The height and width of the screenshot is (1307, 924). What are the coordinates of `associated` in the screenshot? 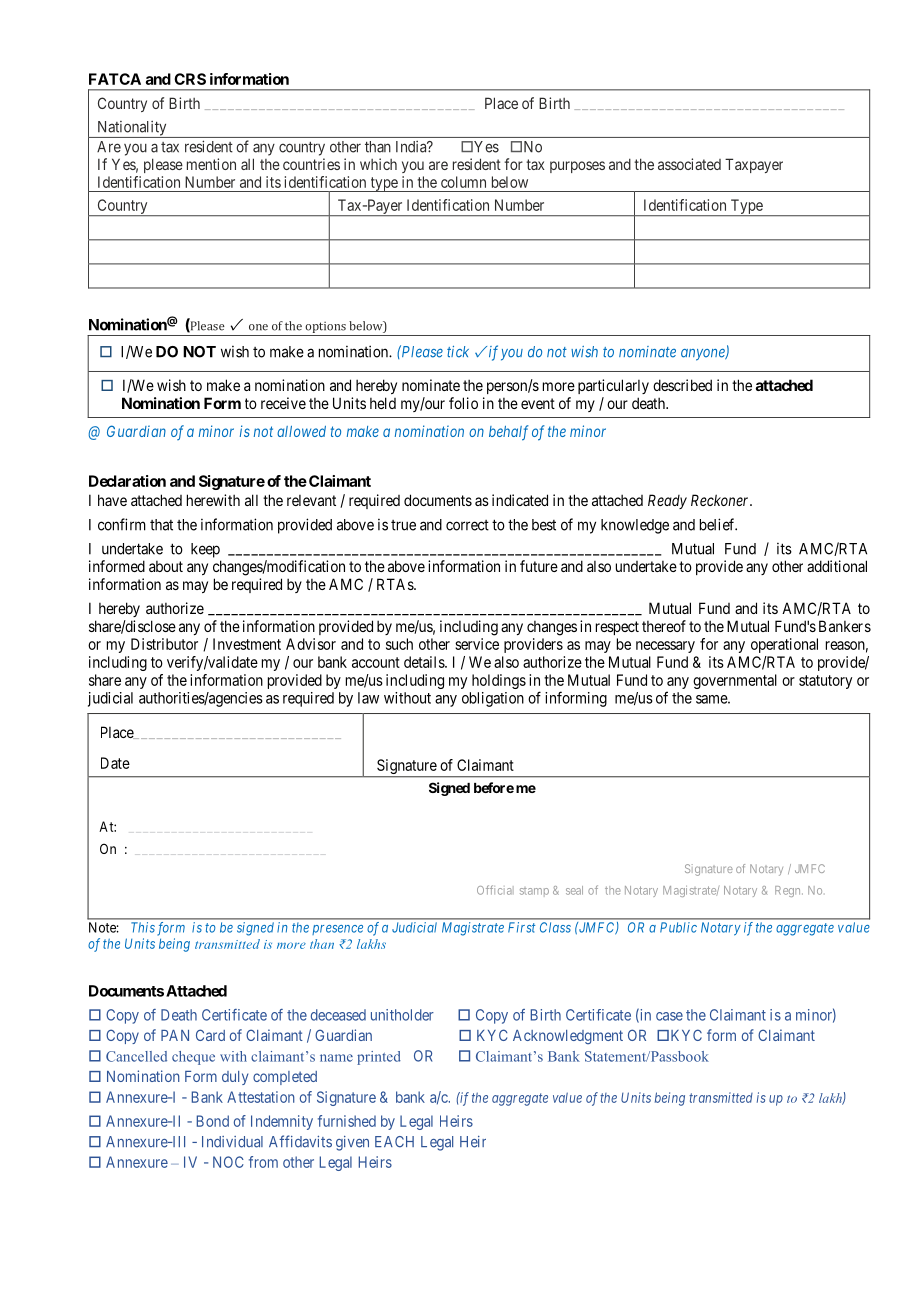 It's located at (689, 164).
